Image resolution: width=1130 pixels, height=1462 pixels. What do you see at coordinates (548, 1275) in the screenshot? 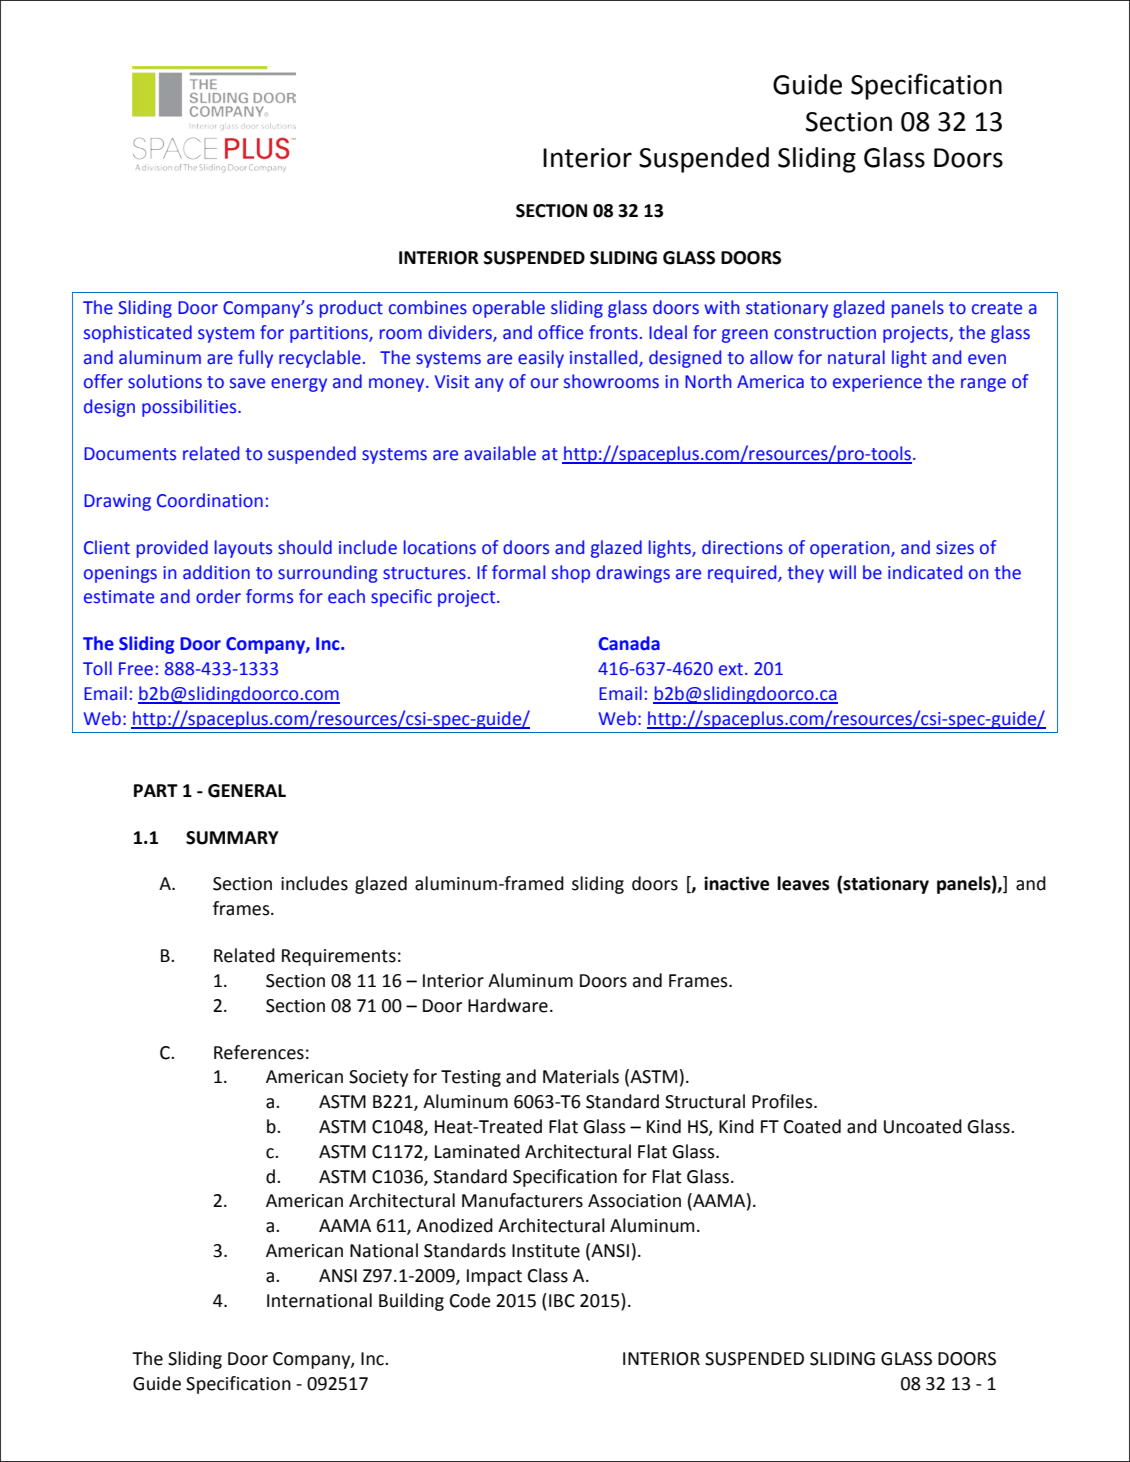
I see `Class` at bounding box center [548, 1275].
